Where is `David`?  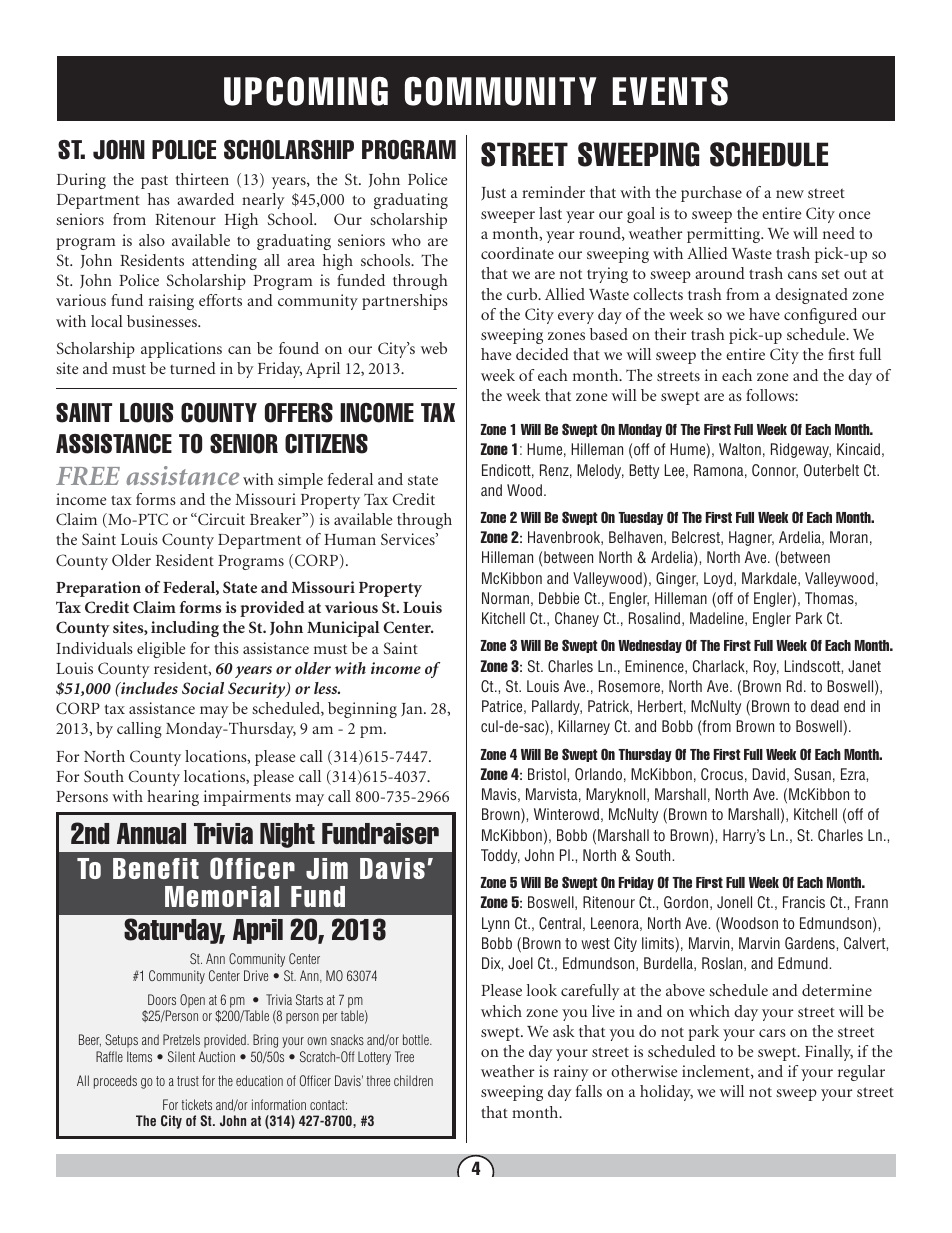
David is located at coordinates (769, 774).
